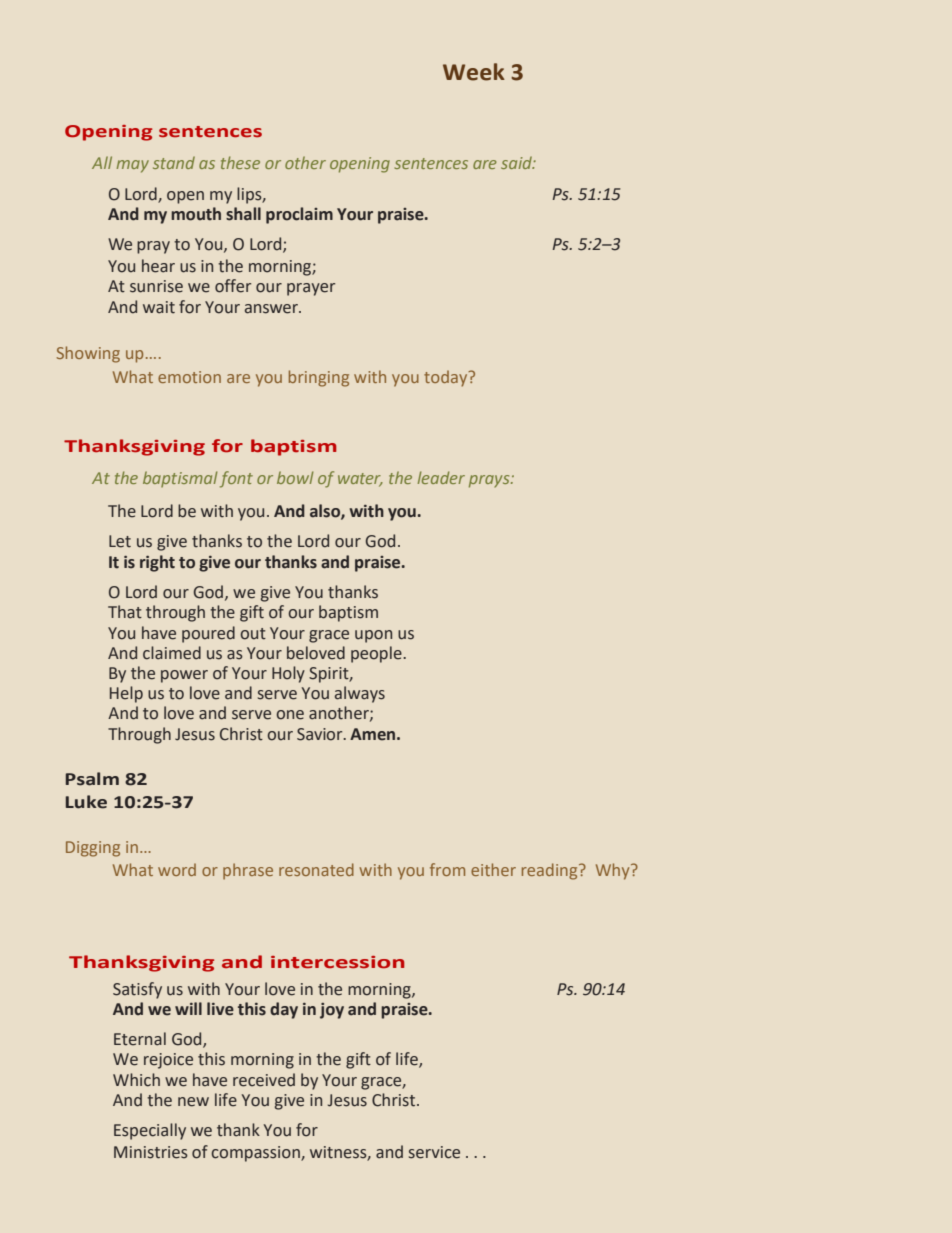 This screenshot has width=952, height=1233. What do you see at coordinates (299, 215) in the screenshot?
I see `proclaim` at bounding box center [299, 215].
